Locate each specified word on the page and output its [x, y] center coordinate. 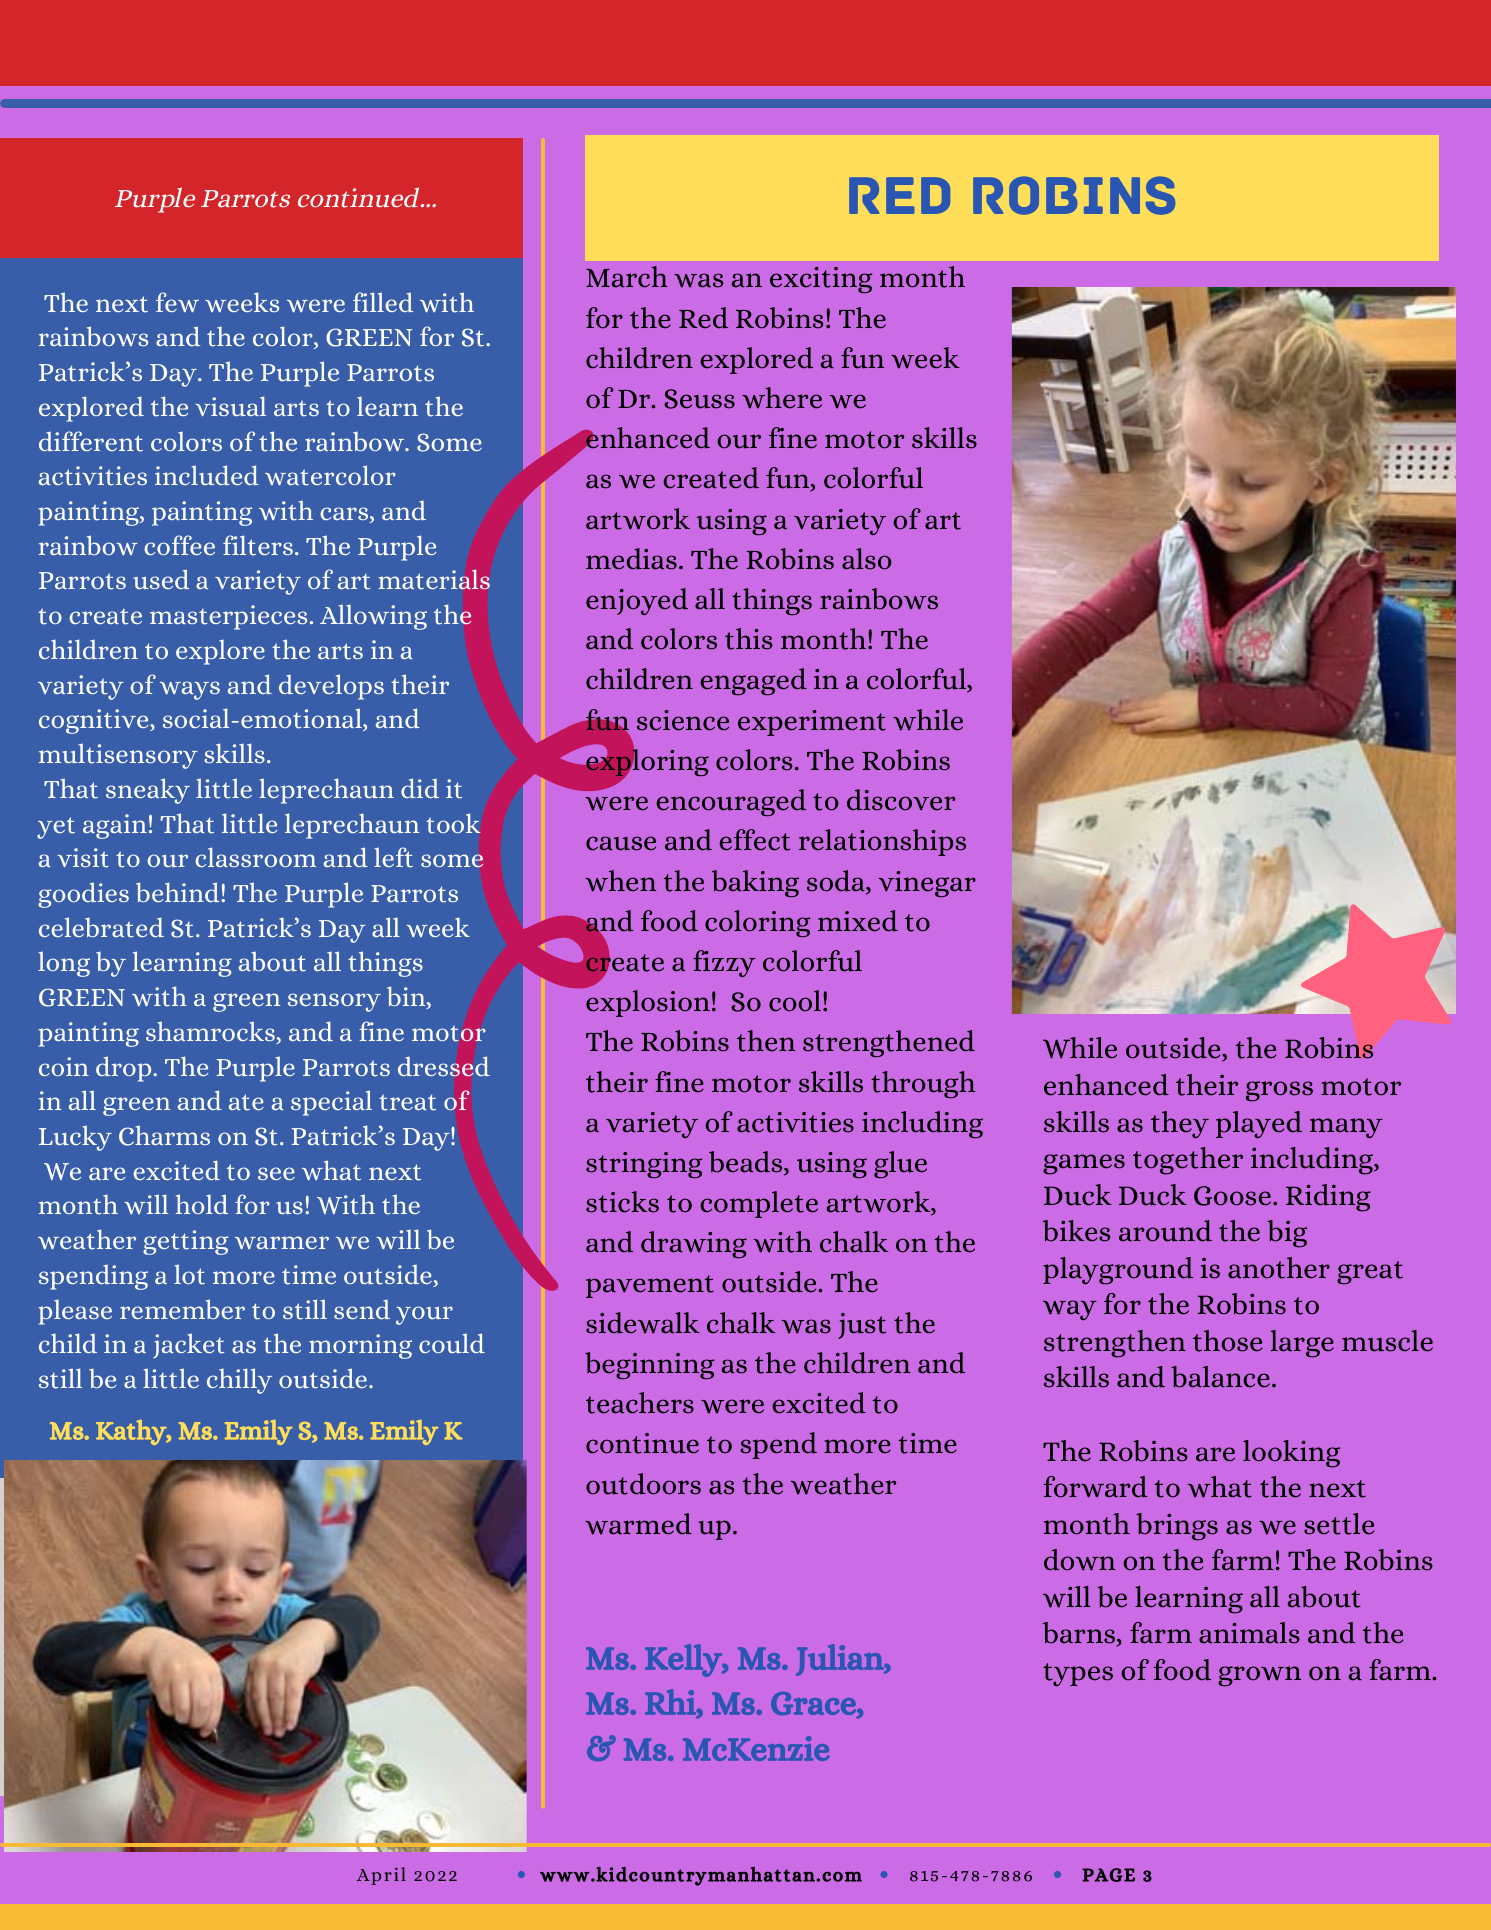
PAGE [1108, 1875]
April [381, 1876]
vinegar [927, 884]
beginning [649, 1365]
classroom [255, 857]
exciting [821, 280]
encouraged [731, 802]
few [177, 302]
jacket [188, 1345]
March [627, 277]
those [1227, 1341]
